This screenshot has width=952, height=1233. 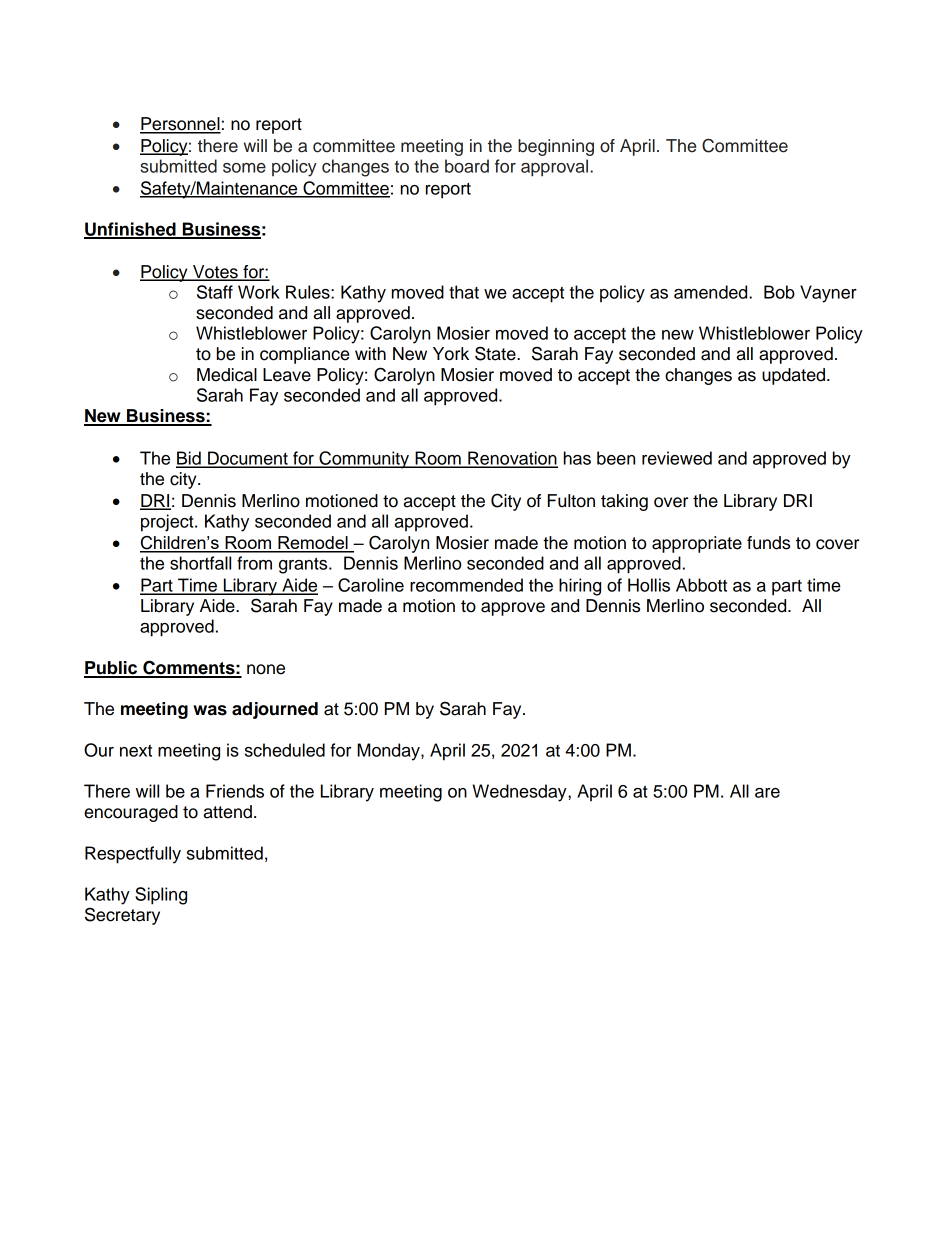 What do you see at coordinates (556, 147) in the screenshot?
I see `beginning` at bounding box center [556, 147].
